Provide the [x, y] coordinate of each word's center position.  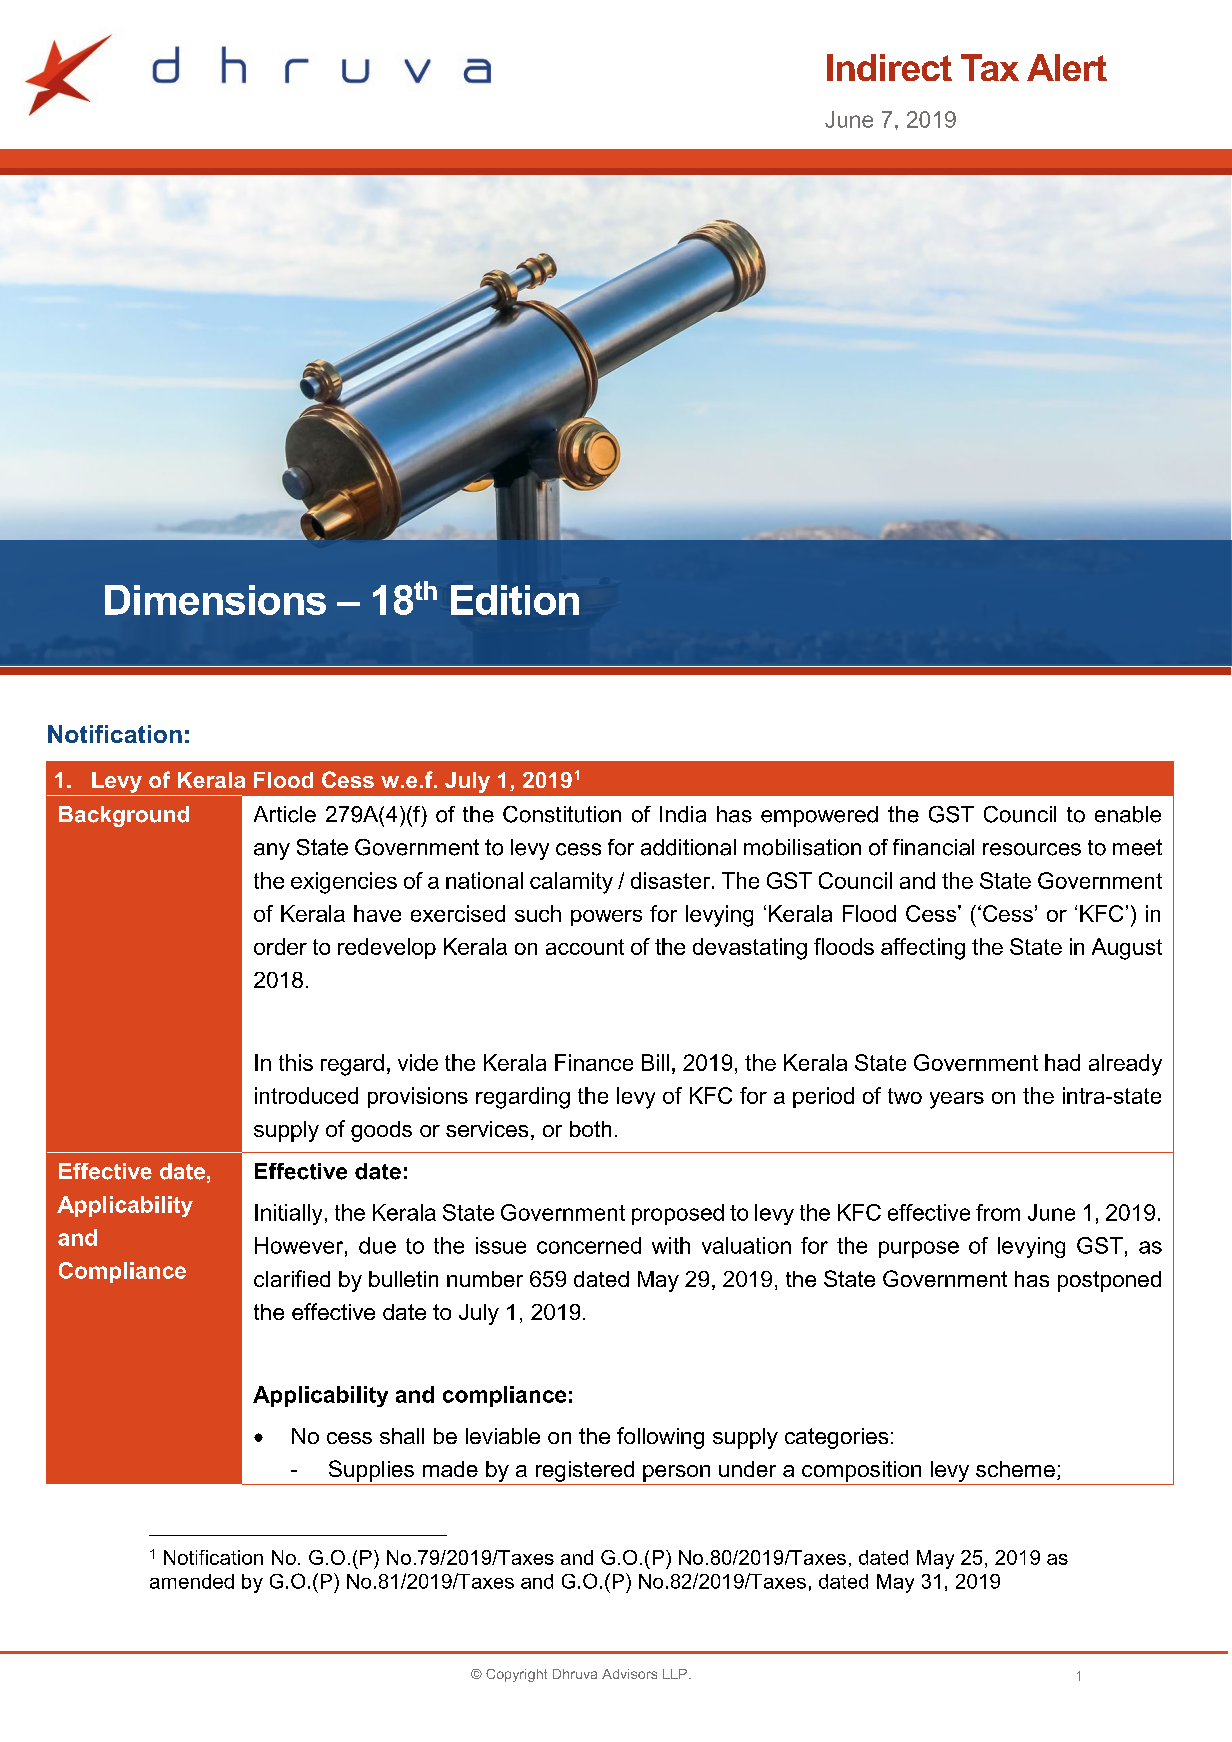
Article [285, 814]
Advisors [629, 1674]
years [957, 1100]
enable [1128, 814]
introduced [306, 1095]
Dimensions [215, 600]
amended [192, 1581]
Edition [515, 600]
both [590, 1129]
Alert [1067, 67]
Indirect [889, 67]
